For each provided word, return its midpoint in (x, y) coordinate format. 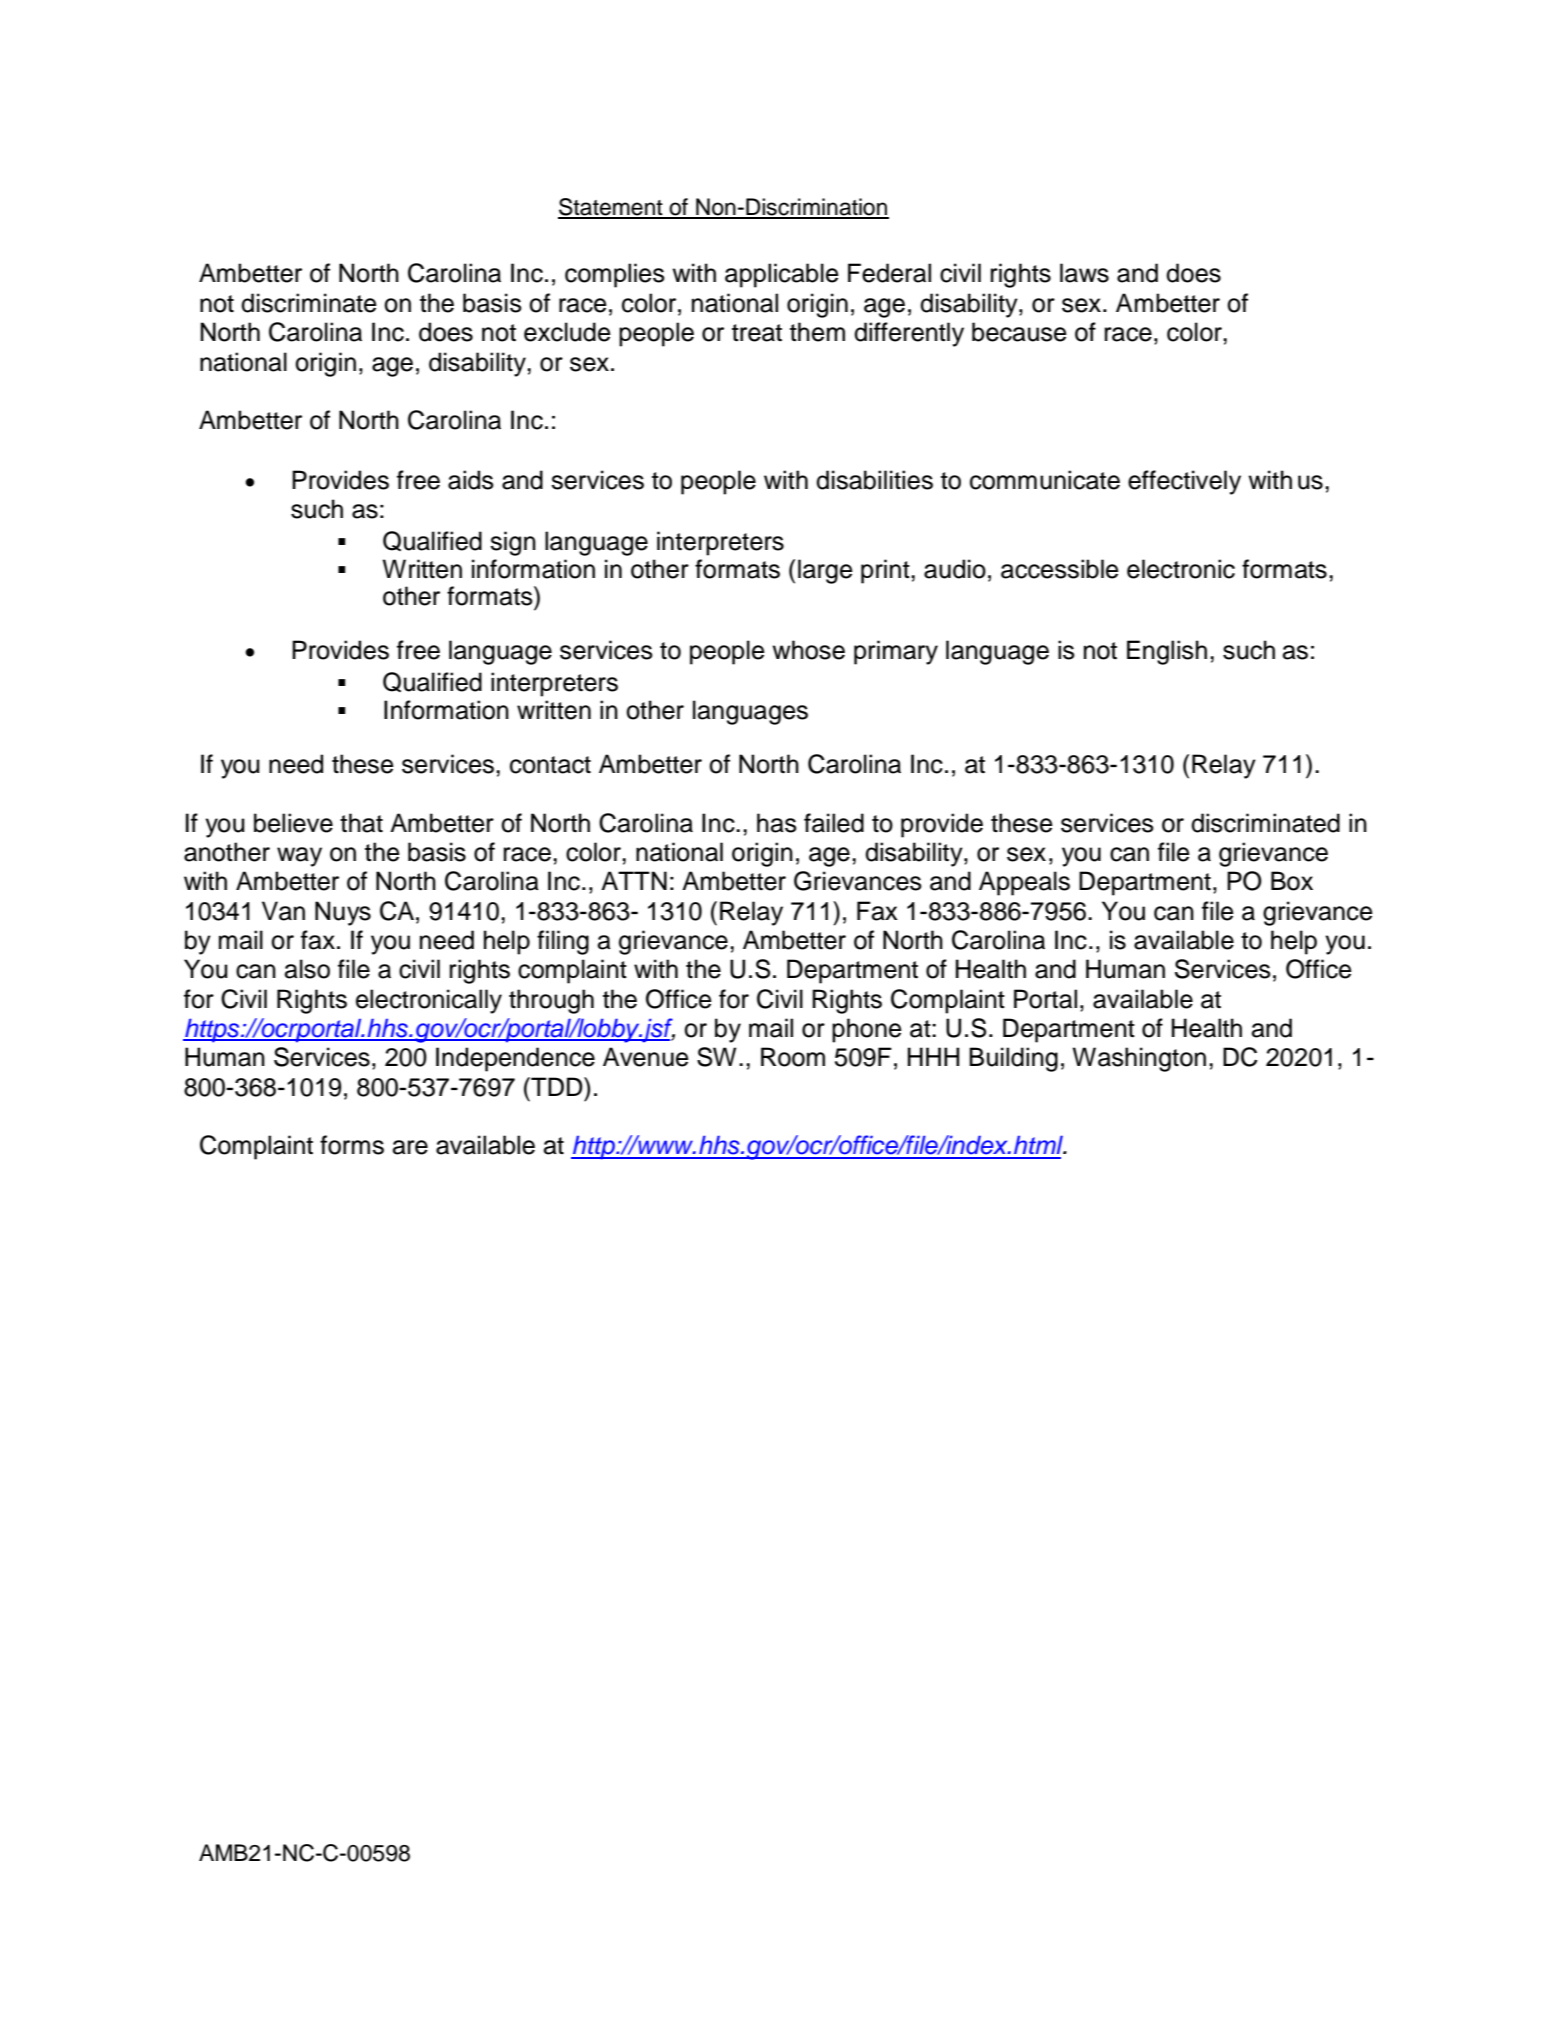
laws (1084, 273)
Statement (611, 208)
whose (808, 650)
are (410, 1147)
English (1167, 652)
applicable (782, 275)
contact (550, 765)
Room (793, 1057)
